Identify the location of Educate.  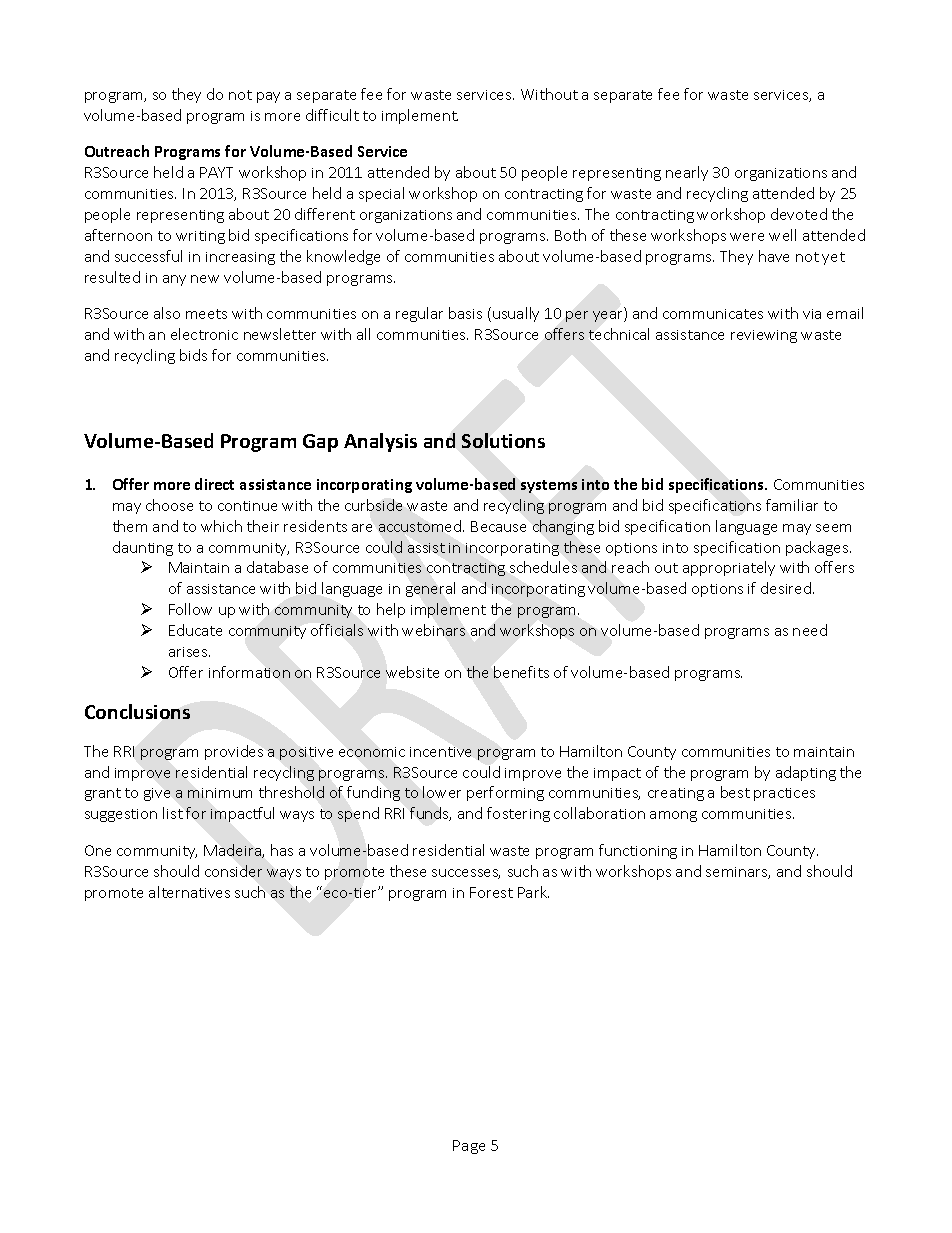
(195, 630).
